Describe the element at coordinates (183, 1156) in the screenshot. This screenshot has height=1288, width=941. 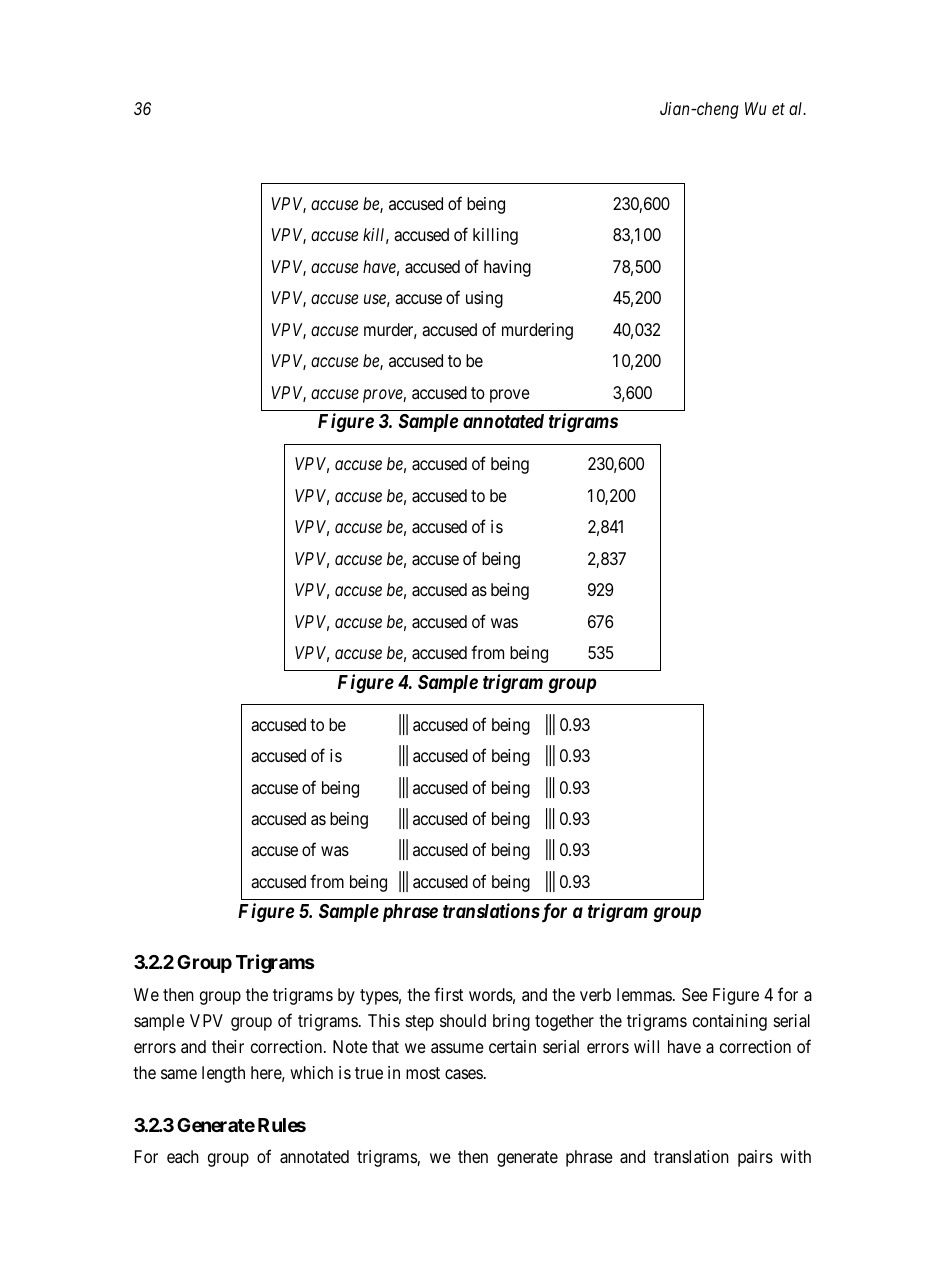
I see `each` at that location.
